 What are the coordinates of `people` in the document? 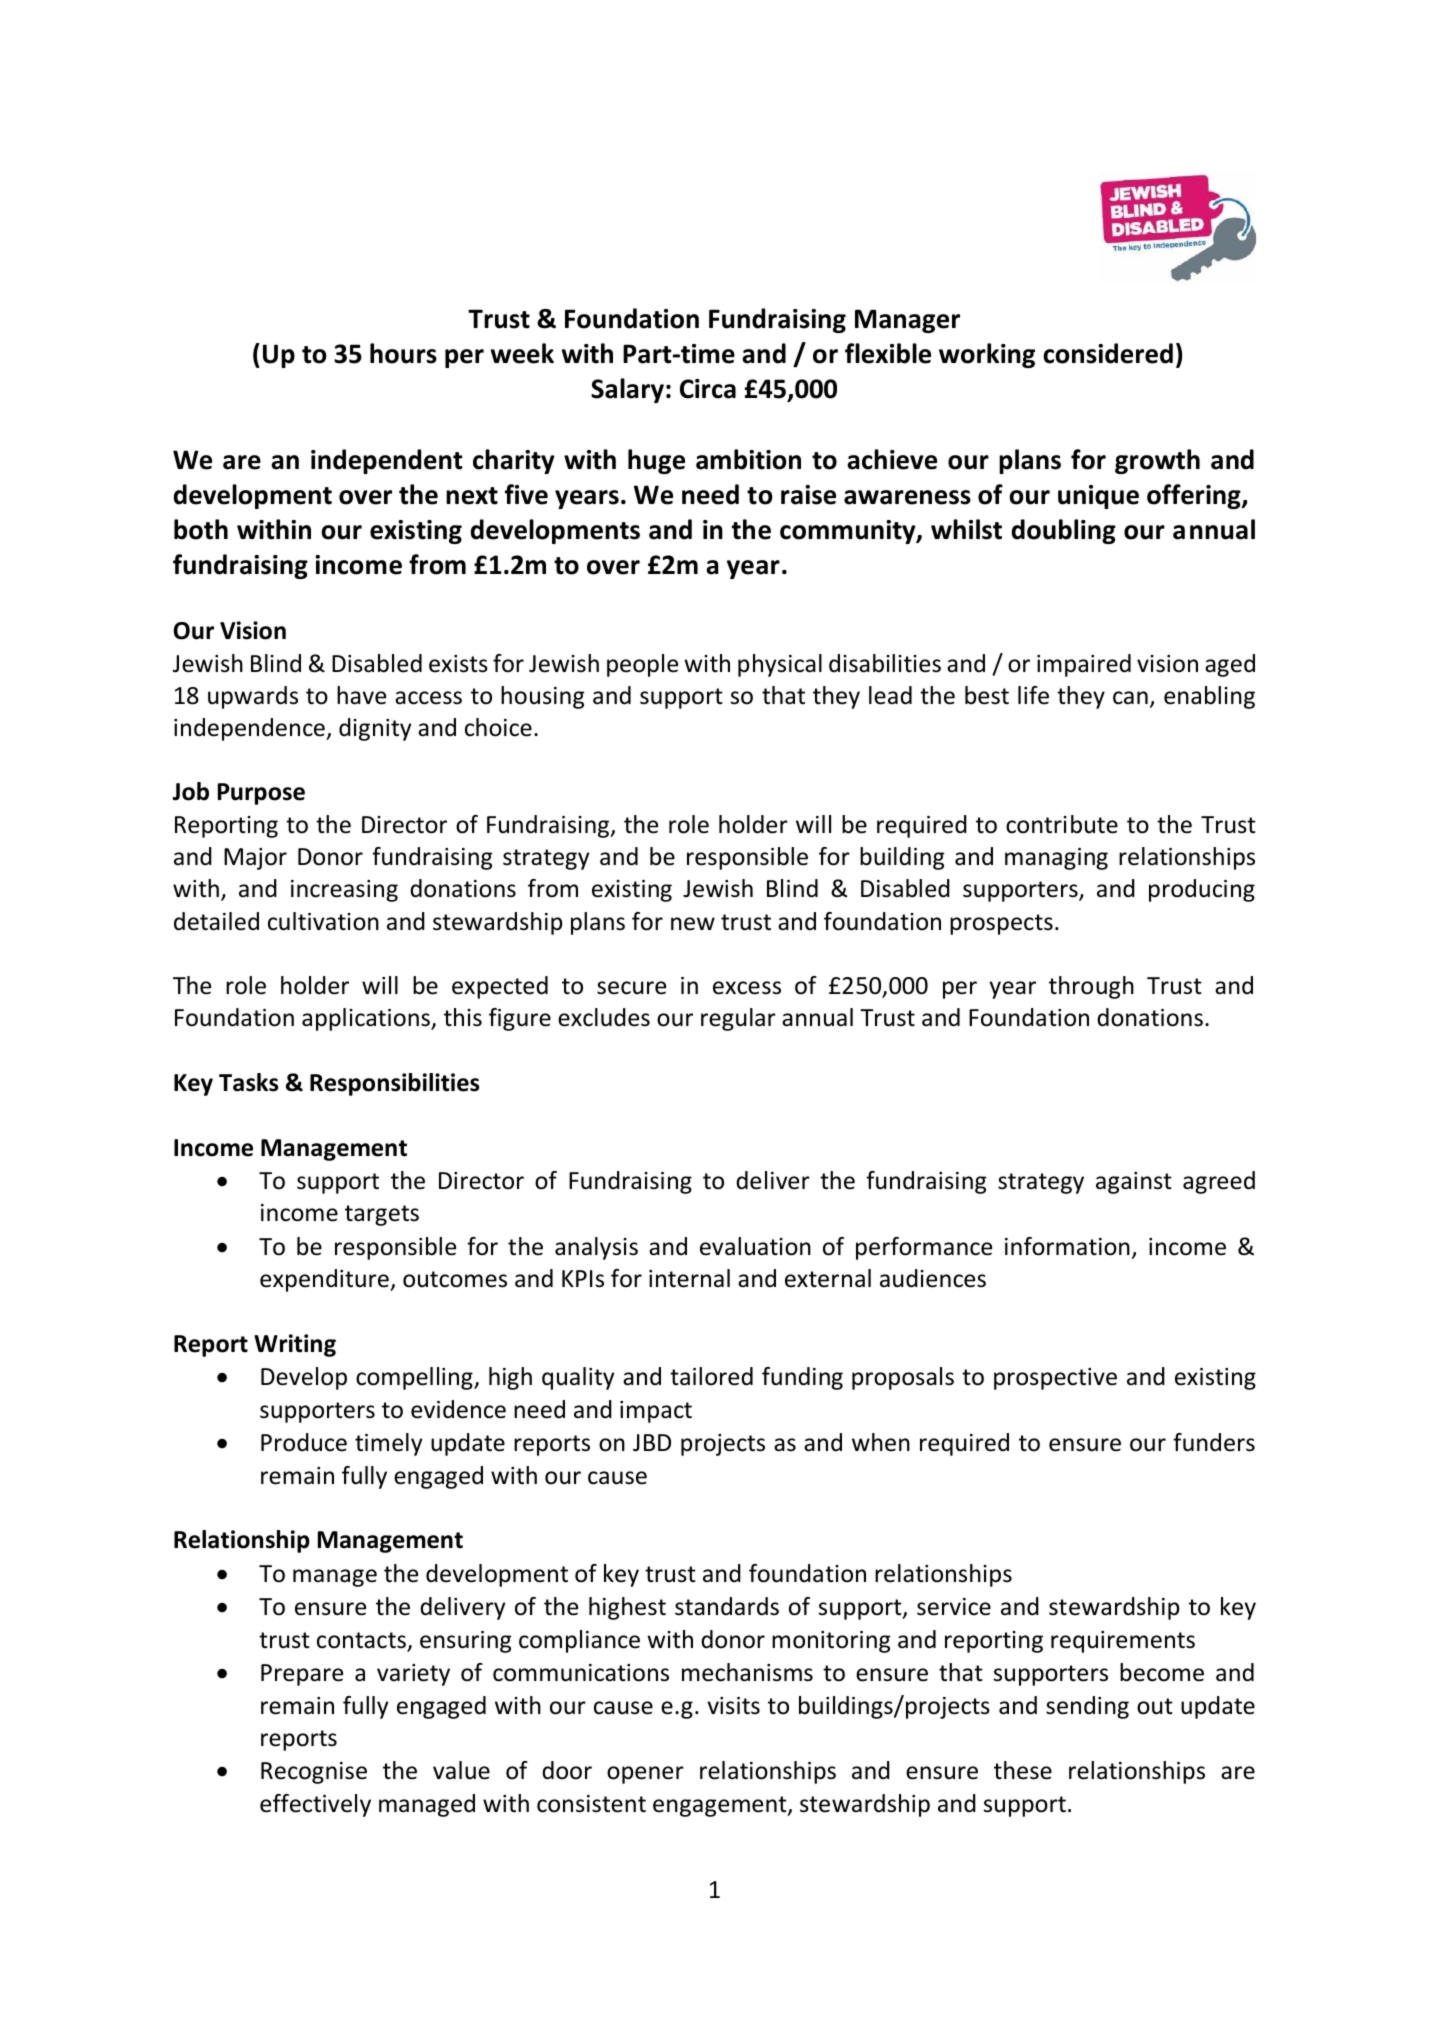 It's located at (642, 665).
